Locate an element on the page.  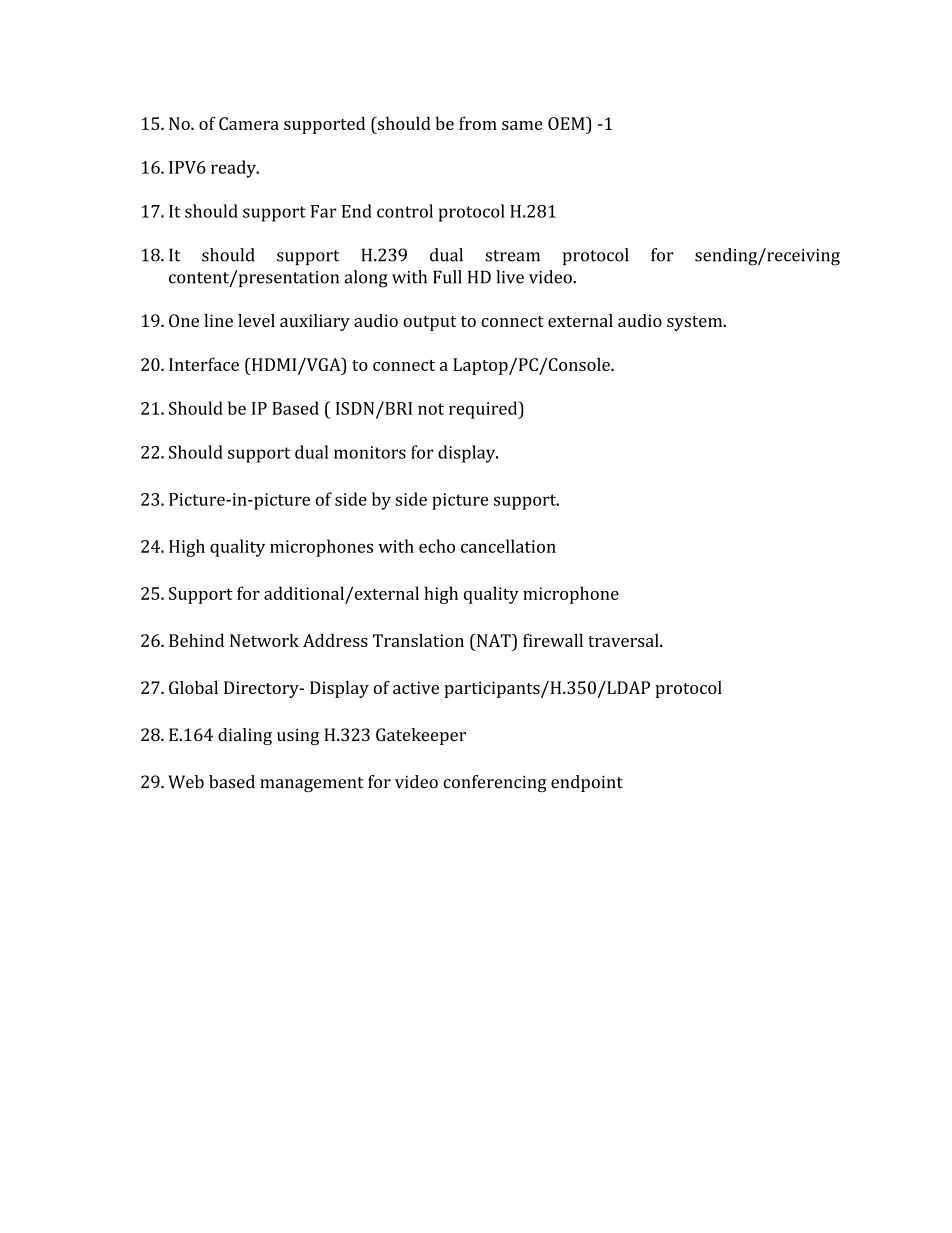
dialing is located at coordinates (245, 736).
